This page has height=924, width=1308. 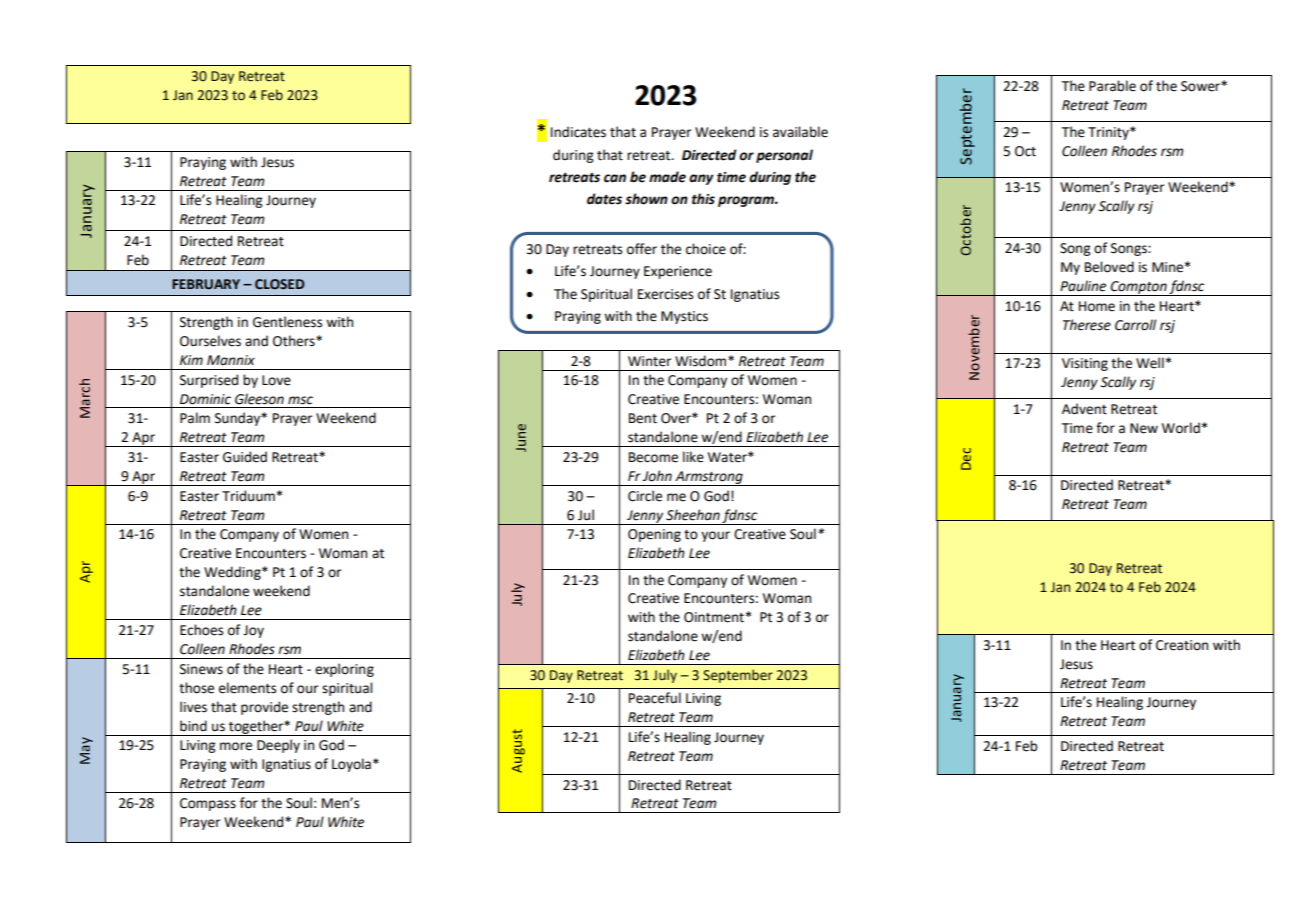 I want to click on Mystics, so click(x=684, y=317).
